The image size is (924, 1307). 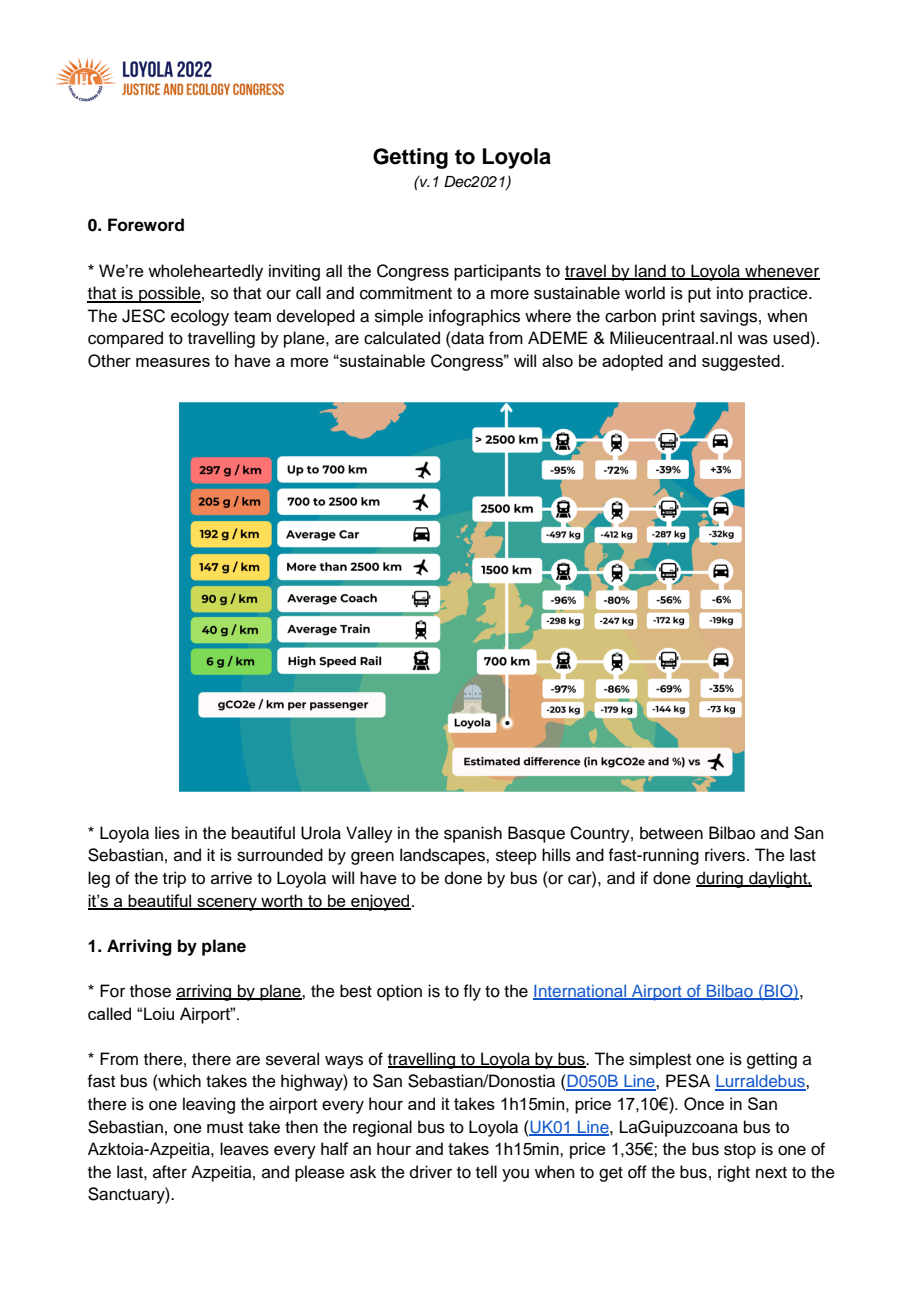 I want to click on measures, so click(x=173, y=362).
